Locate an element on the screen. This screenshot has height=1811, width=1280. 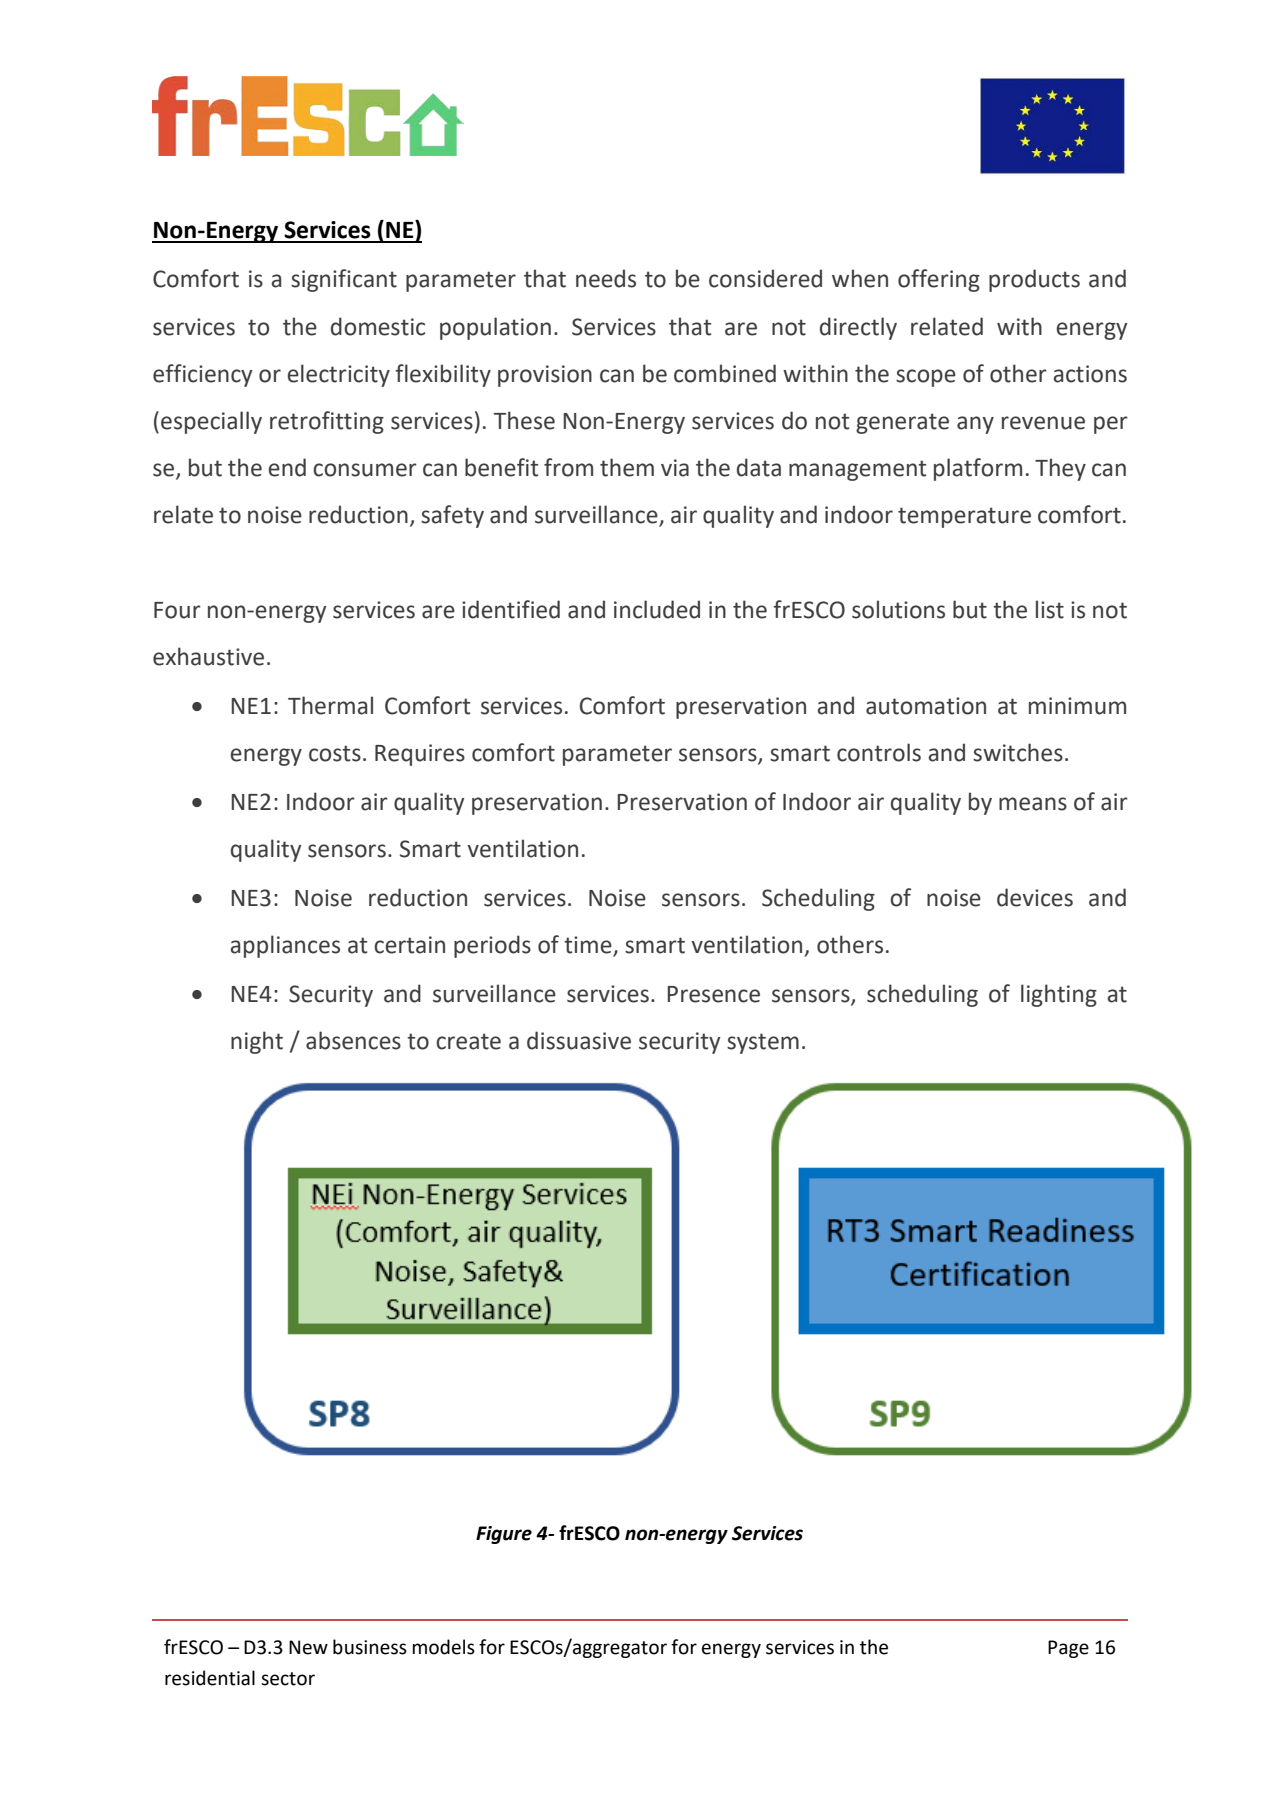
appliances is located at coordinates (285, 946).
